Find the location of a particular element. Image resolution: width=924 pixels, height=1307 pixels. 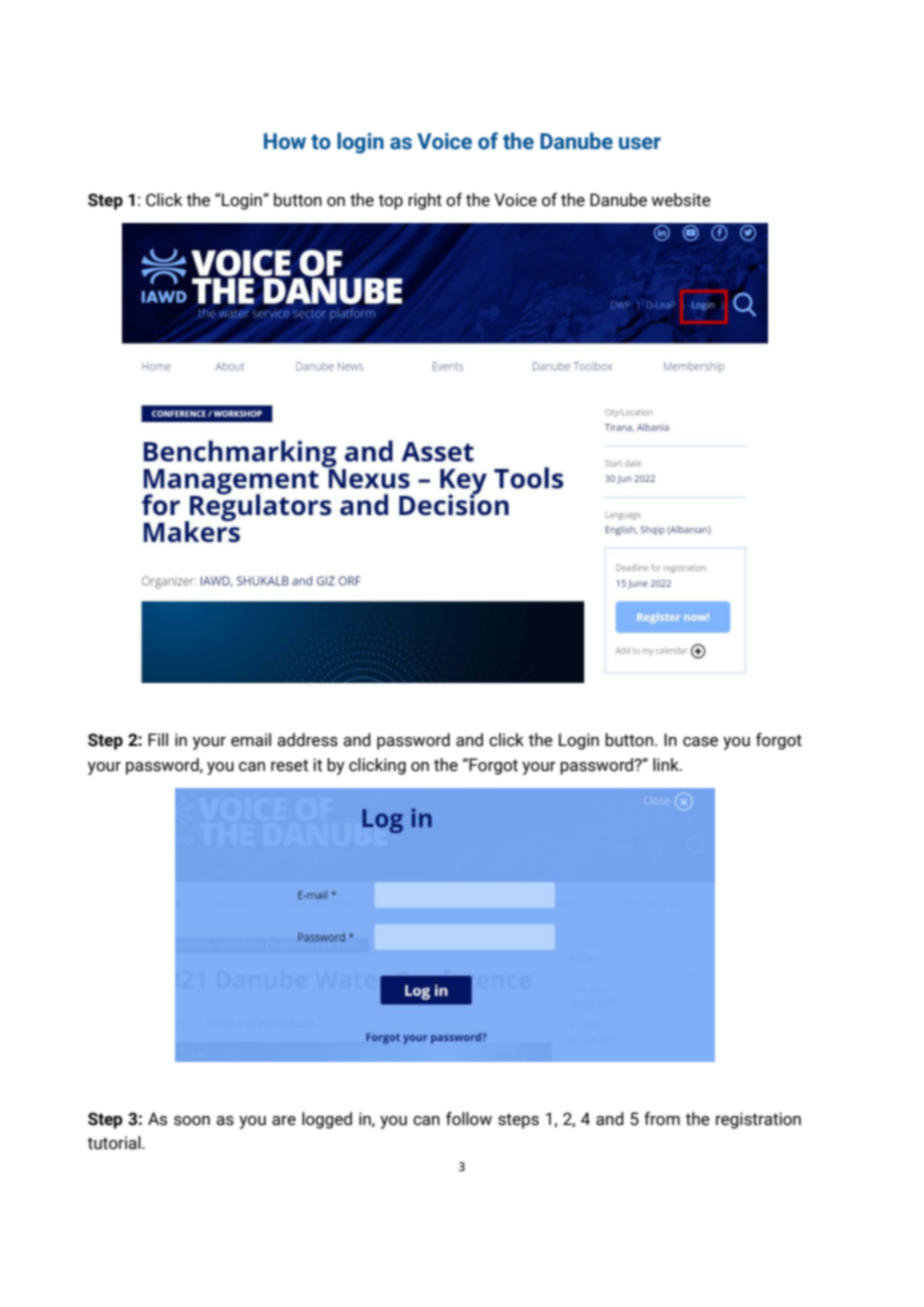

link is located at coordinates (667, 764).
